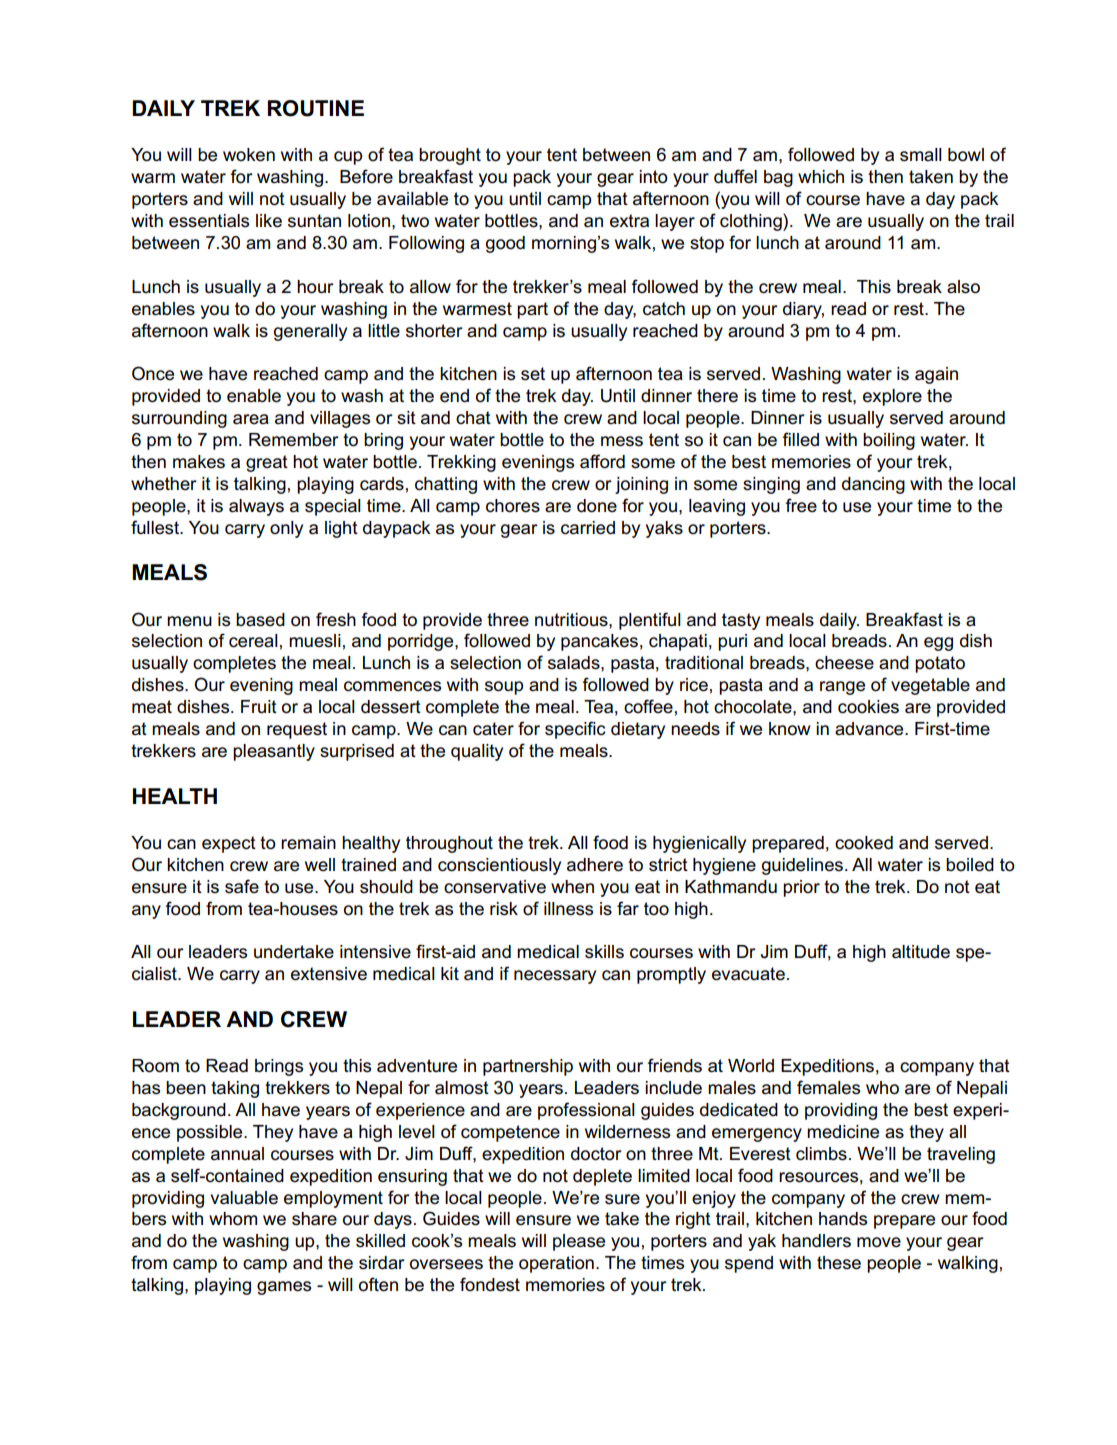 This screenshot has width=1117, height=1445. Describe the element at coordinates (873, 485) in the screenshot. I see `dancing` at that location.
